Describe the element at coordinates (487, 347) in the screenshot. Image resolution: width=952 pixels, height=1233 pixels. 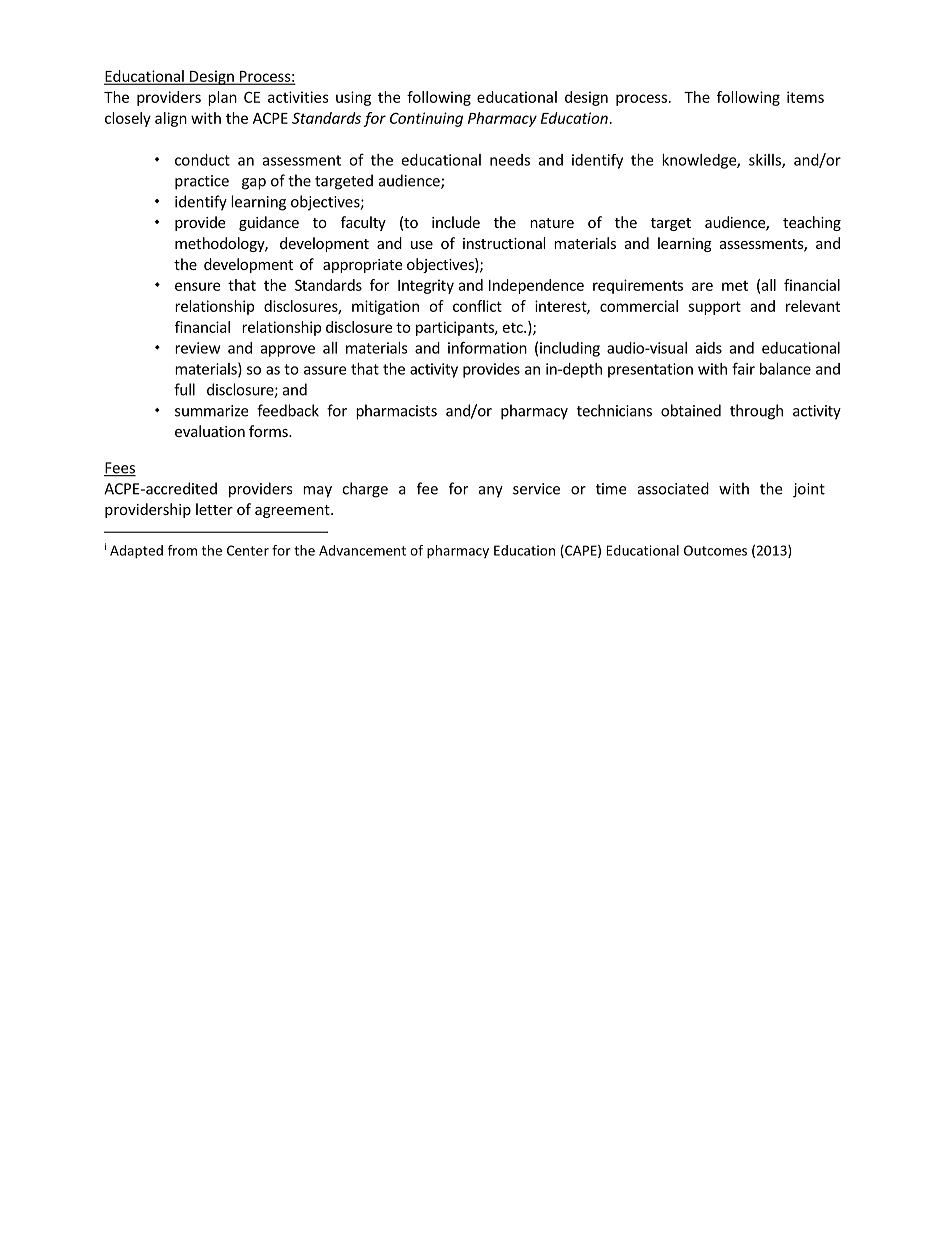
I see `information` at that location.
